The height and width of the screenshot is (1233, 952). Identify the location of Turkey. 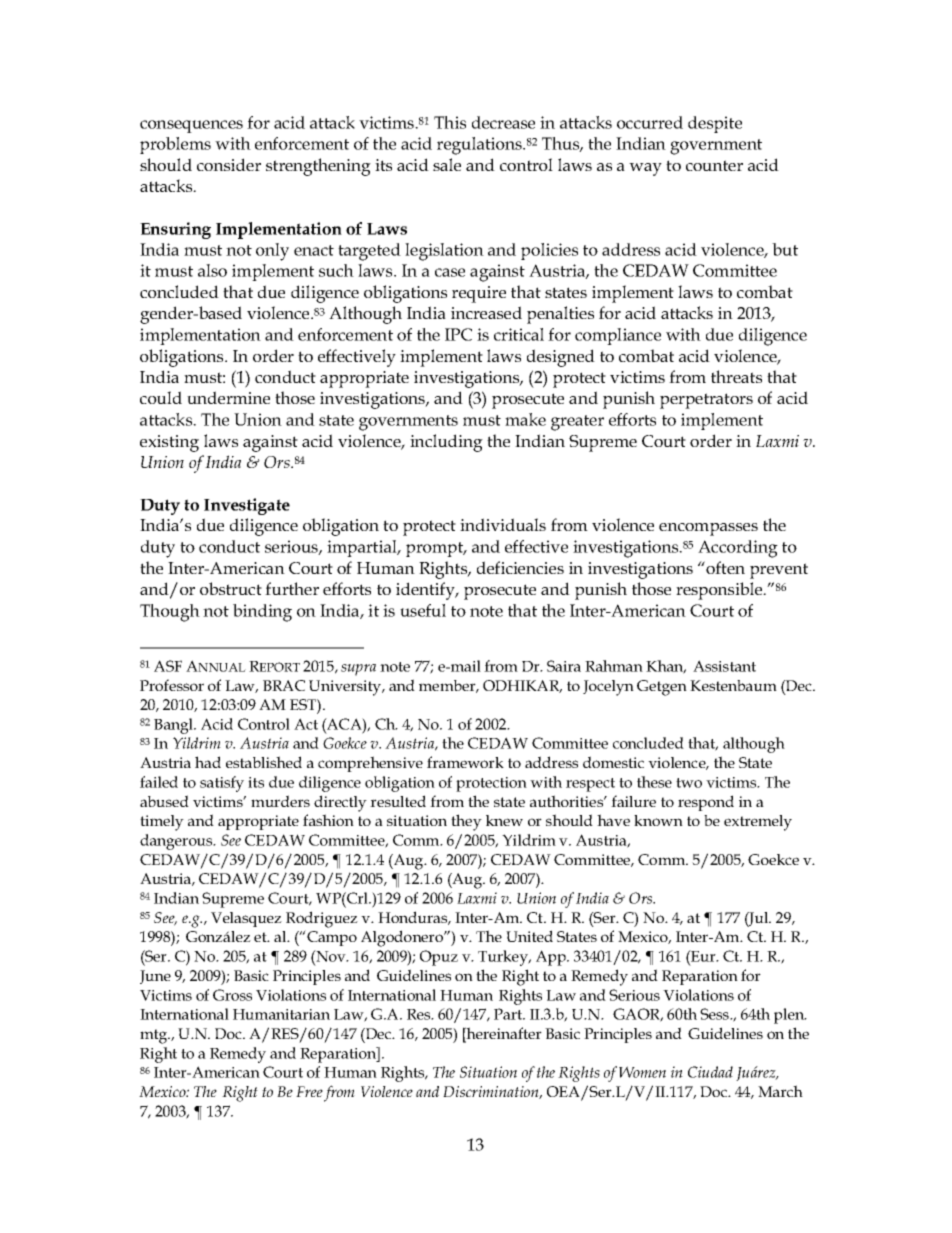
(504, 958).
